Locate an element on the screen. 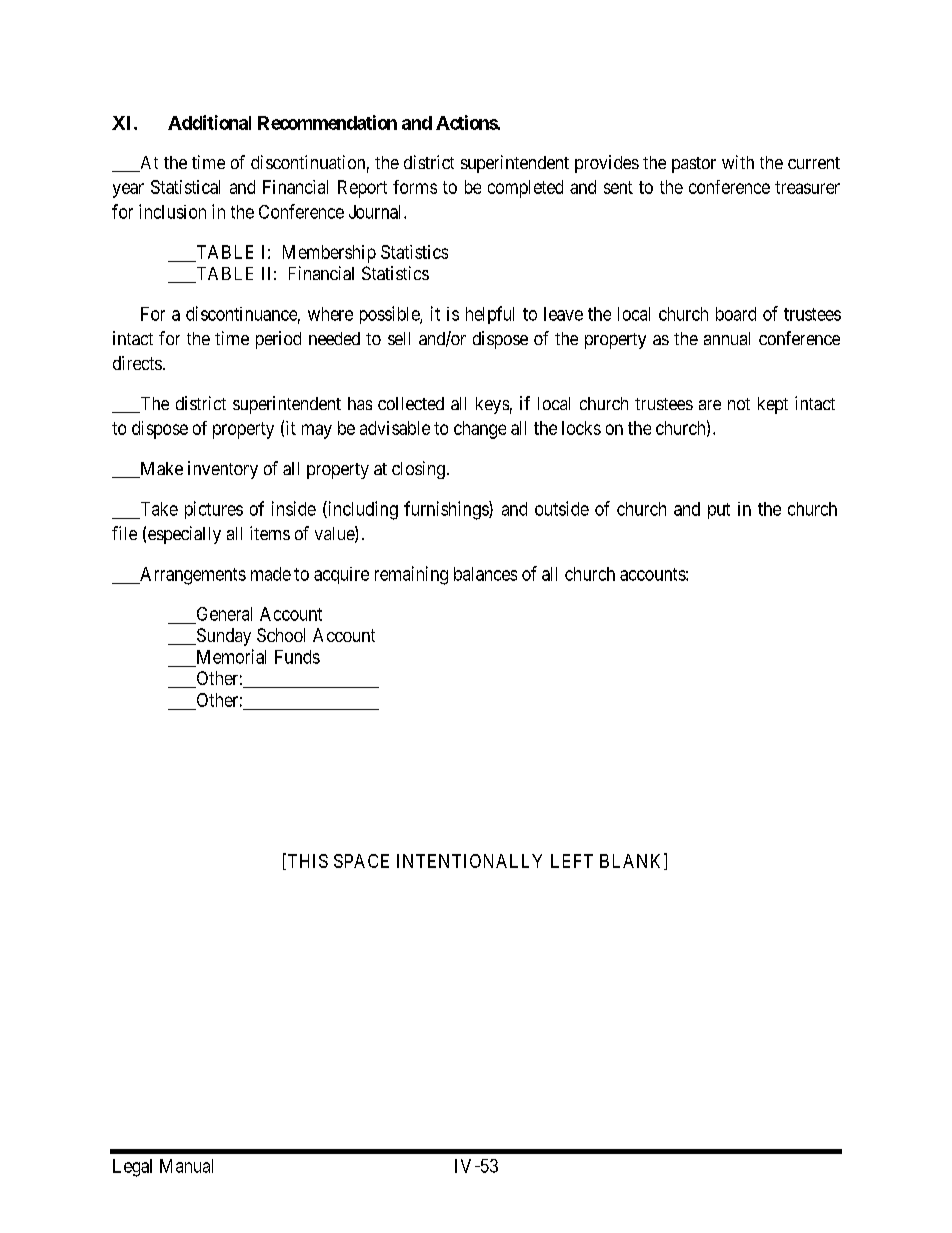 Image resolution: width=952 pixels, height=1233 pixels. Additional is located at coordinates (209, 122).
